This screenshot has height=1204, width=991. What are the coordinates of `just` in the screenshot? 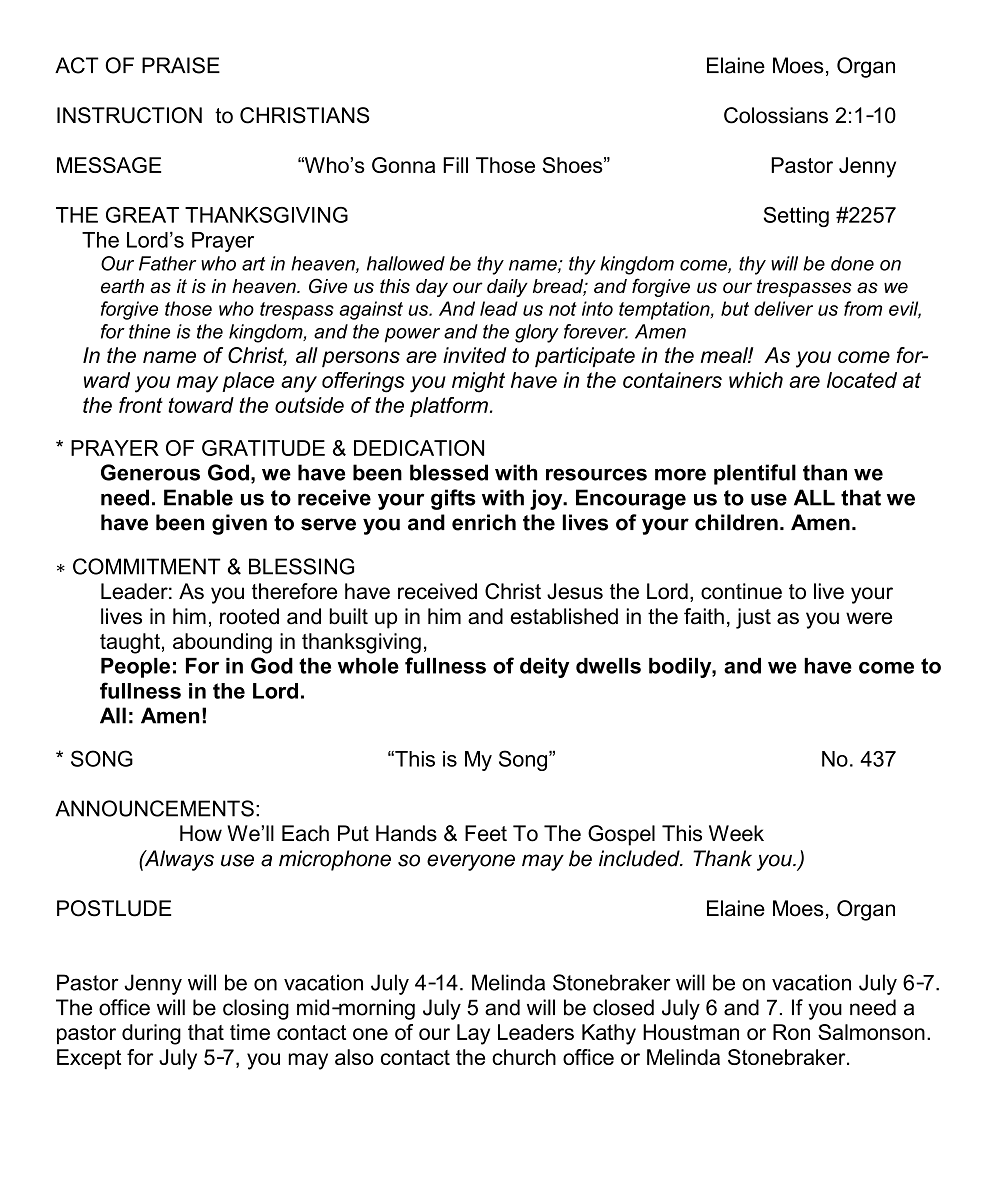 It's located at (753, 618).
